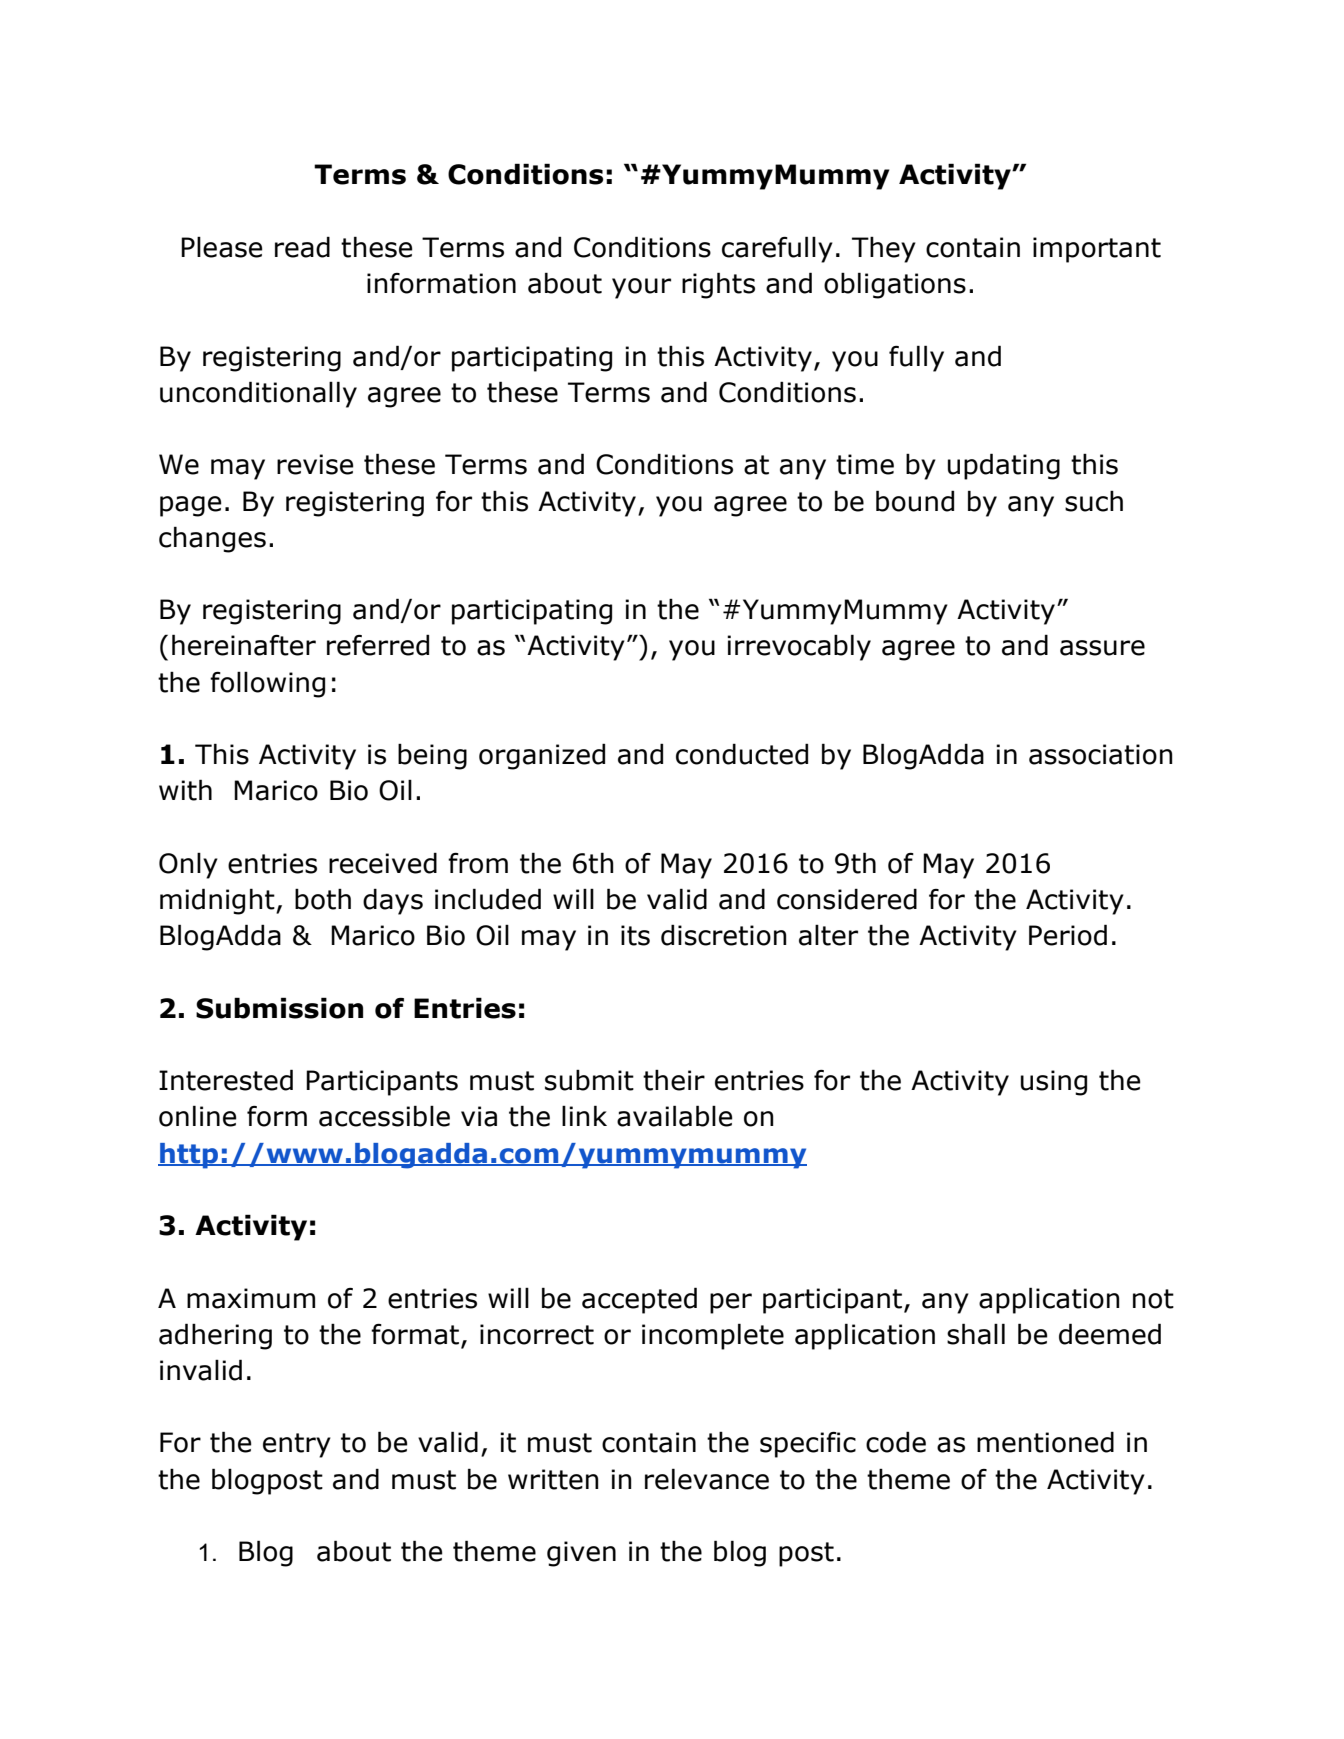  What do you see at coordinates (1097, 250) in the document?
I see `important` at bounding box center [1097, 250].
